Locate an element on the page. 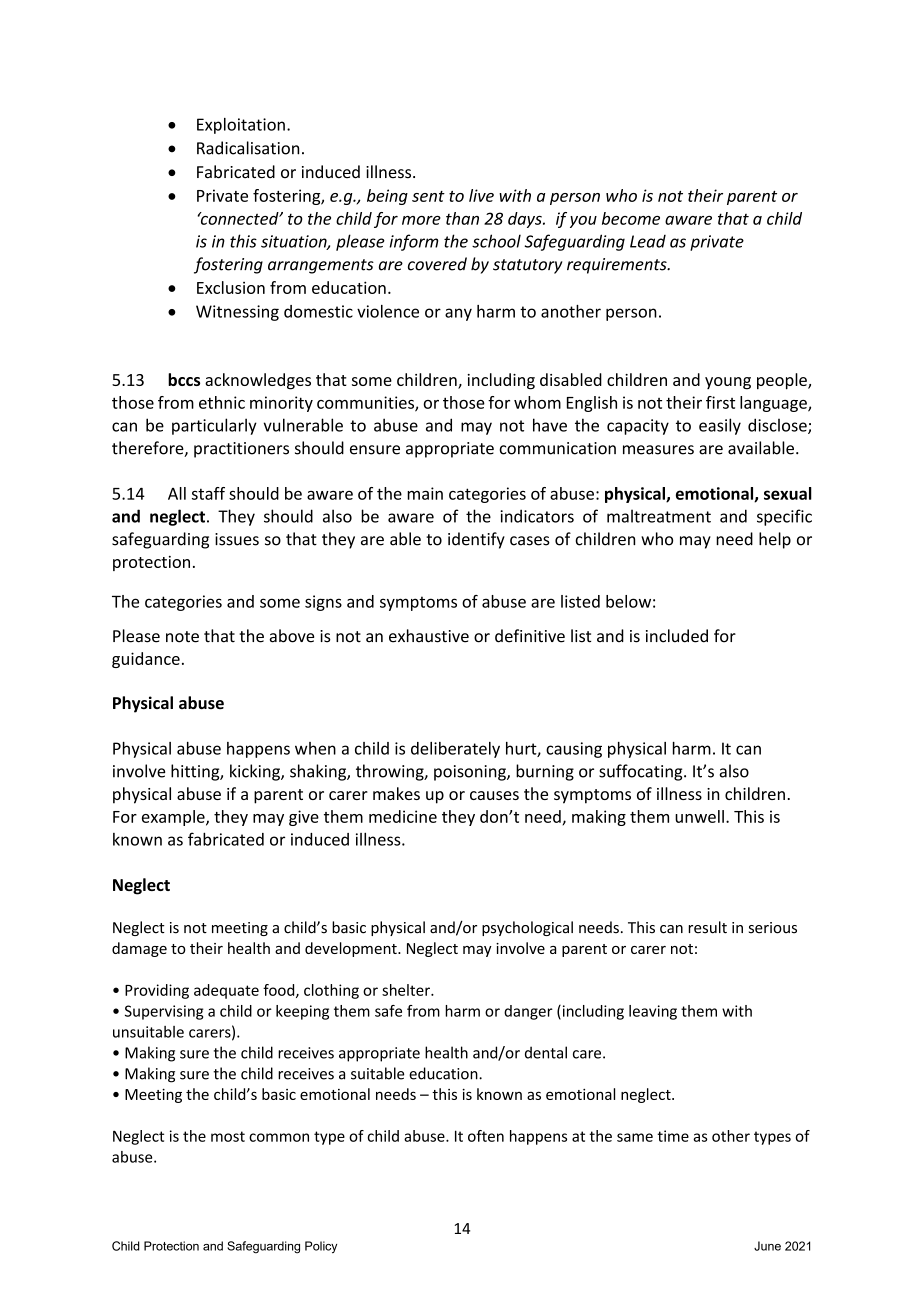  often is located at coordinates (486, 1136).
